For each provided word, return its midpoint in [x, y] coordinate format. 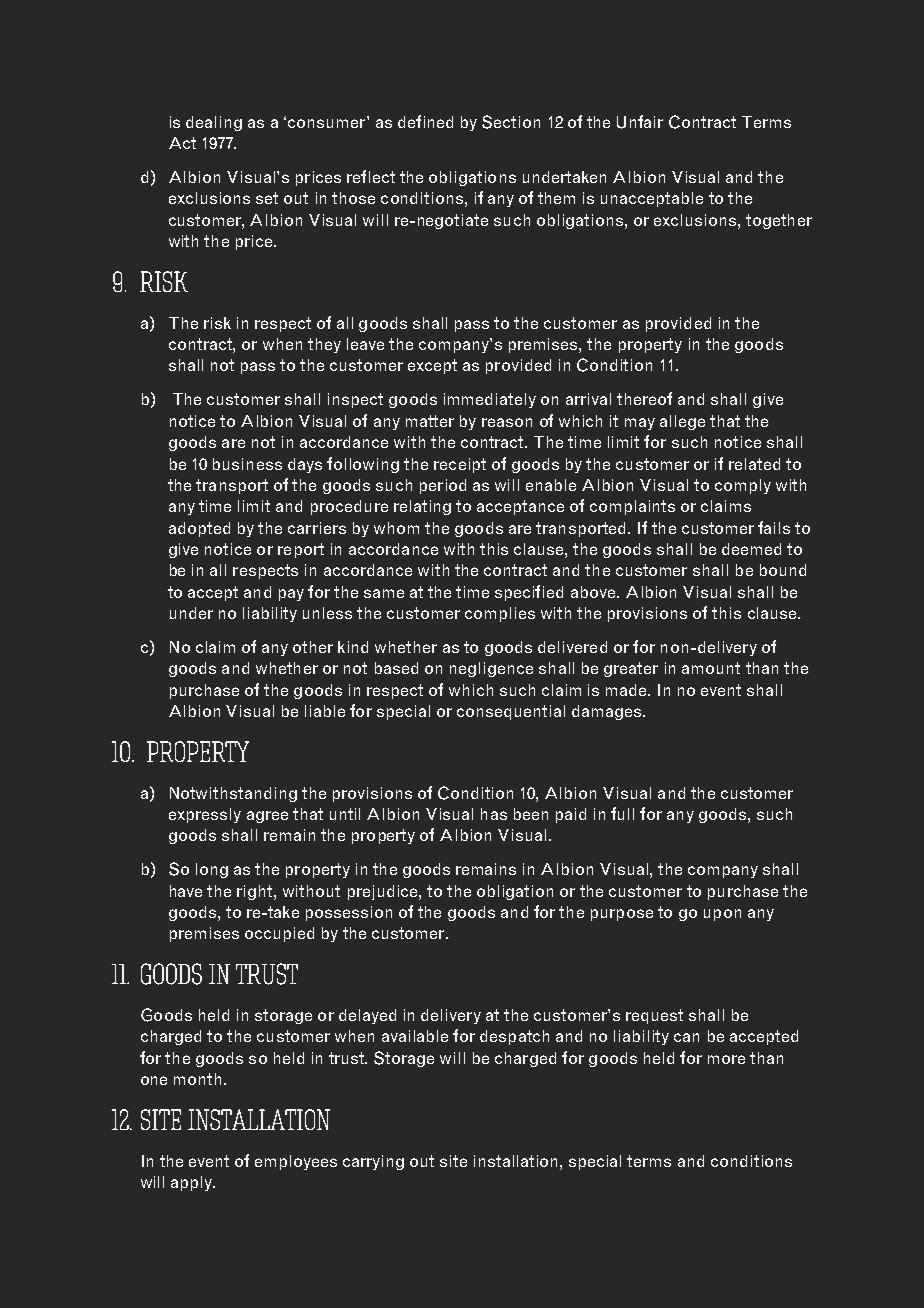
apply [193, 1183]
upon [722, 915]
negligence [491, 669]
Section [511, 122]
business [247, 464]
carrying [373, 1162]
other [313, 647]
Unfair [640, 122]
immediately [490, 400]
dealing [214, 123]
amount [711, 668]
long [212, 870]
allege [682, 422]
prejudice [384, 892]
